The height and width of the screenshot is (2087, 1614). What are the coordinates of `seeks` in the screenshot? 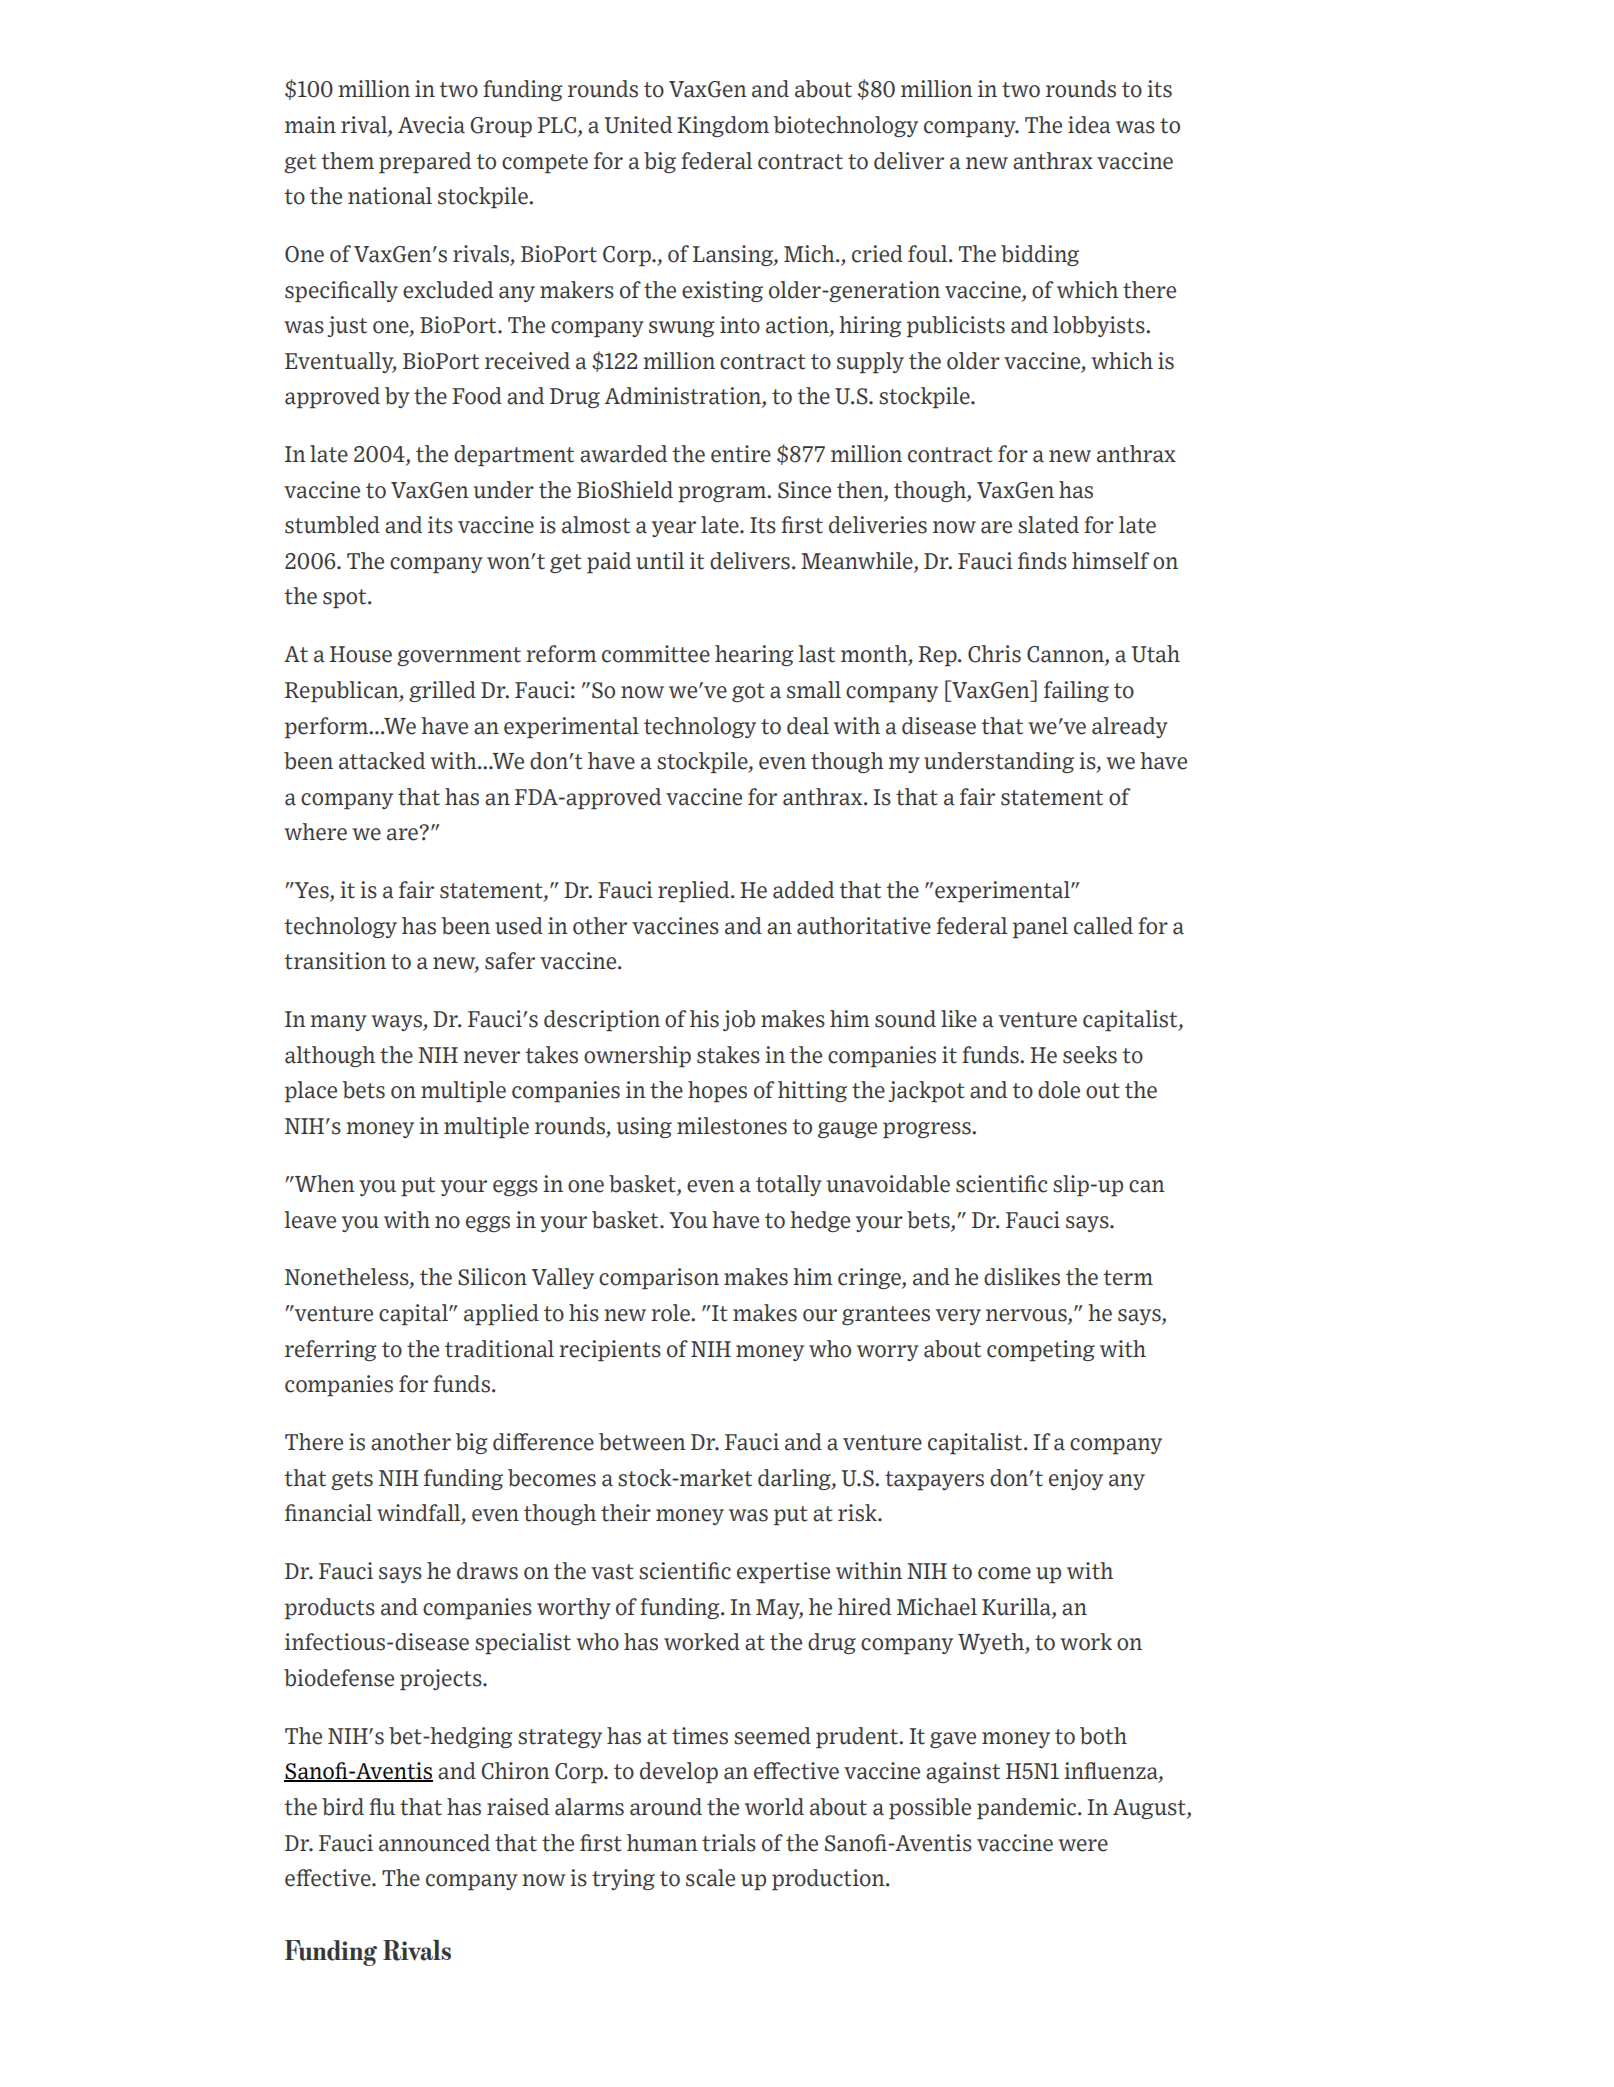 It's located at (1090, 1055).
